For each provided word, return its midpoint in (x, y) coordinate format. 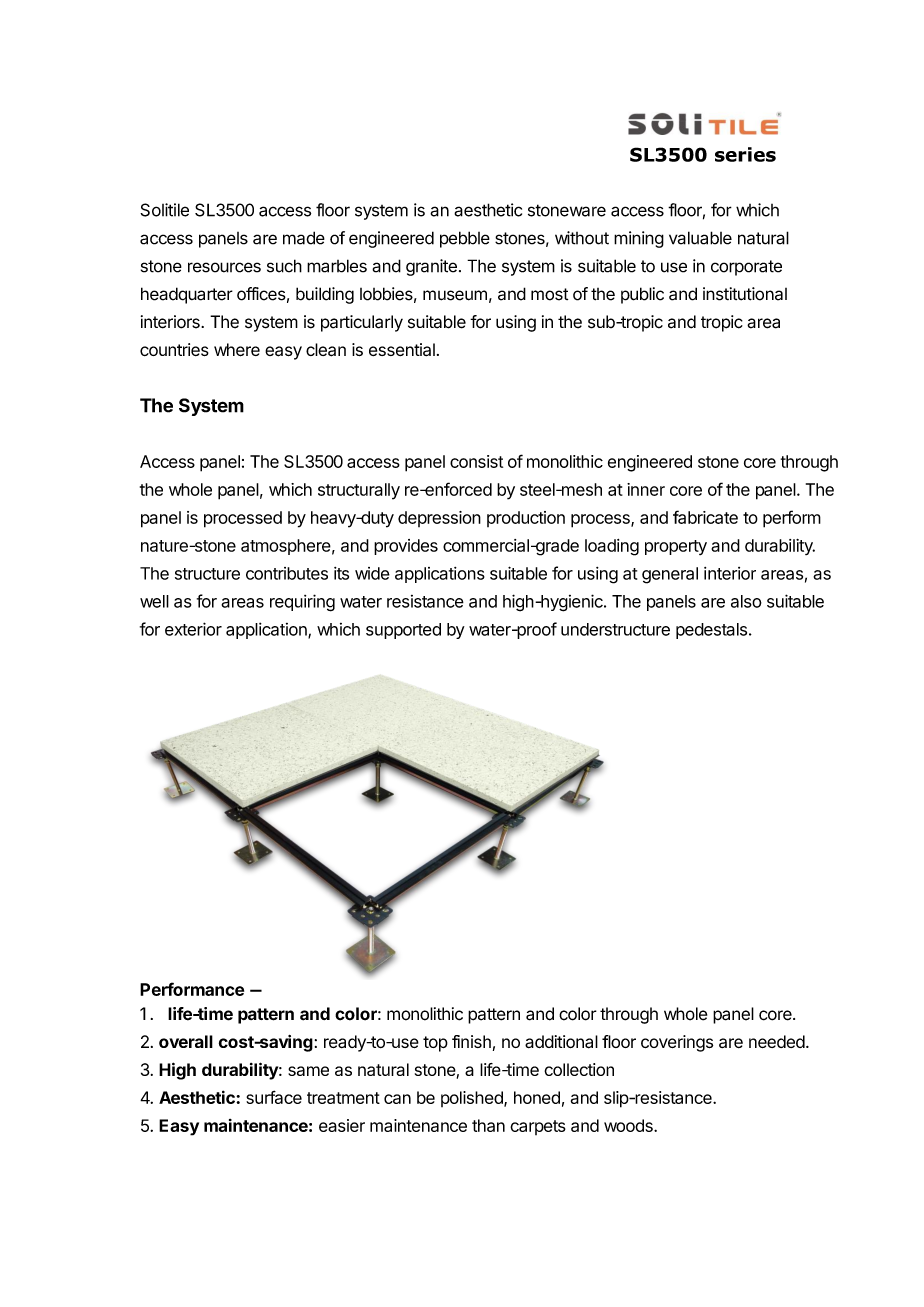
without (582, 238)
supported (403, 631)
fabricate (705, 517)
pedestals (711, 631)
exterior (193, 629)
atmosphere (286, 547)
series (745, 154)
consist (476, 461)
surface (274, 1097)
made (304, 238)
